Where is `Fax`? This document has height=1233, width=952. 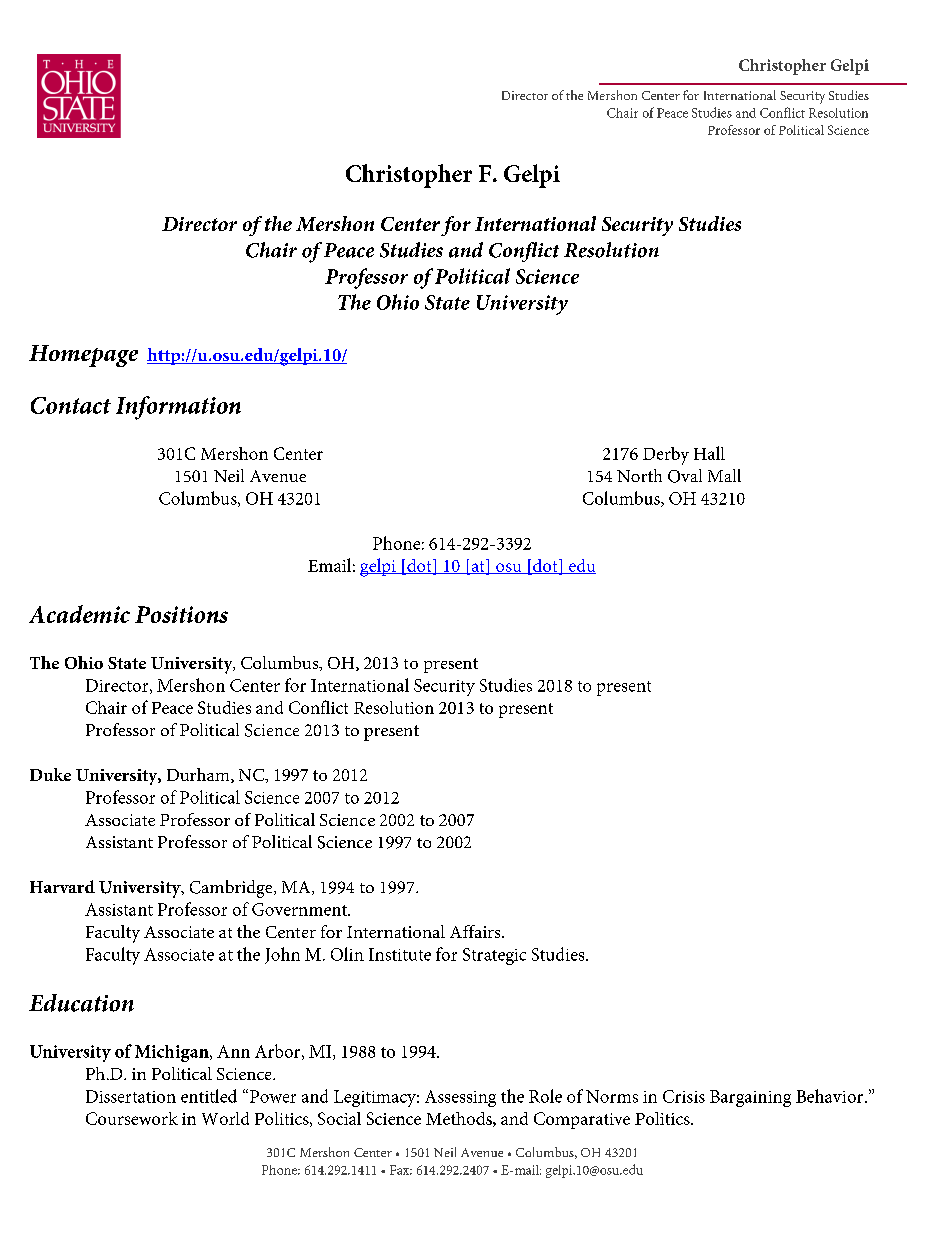 Fax is located at coordinates (401, 1170).
